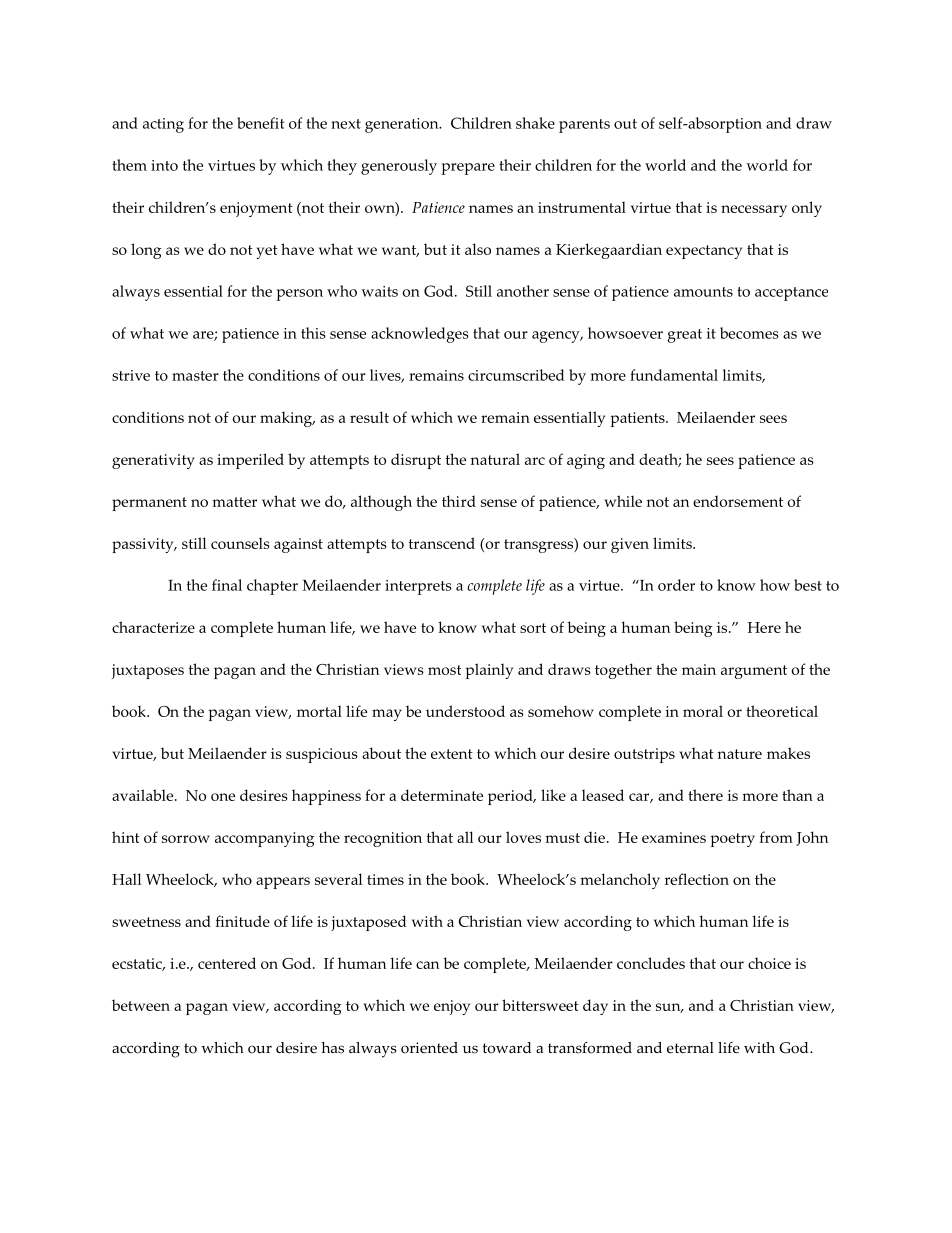 The width and height of the page is (952, 1233). Describe the element at coordinates (141, 1005) in the page. I see `between` at that location.
